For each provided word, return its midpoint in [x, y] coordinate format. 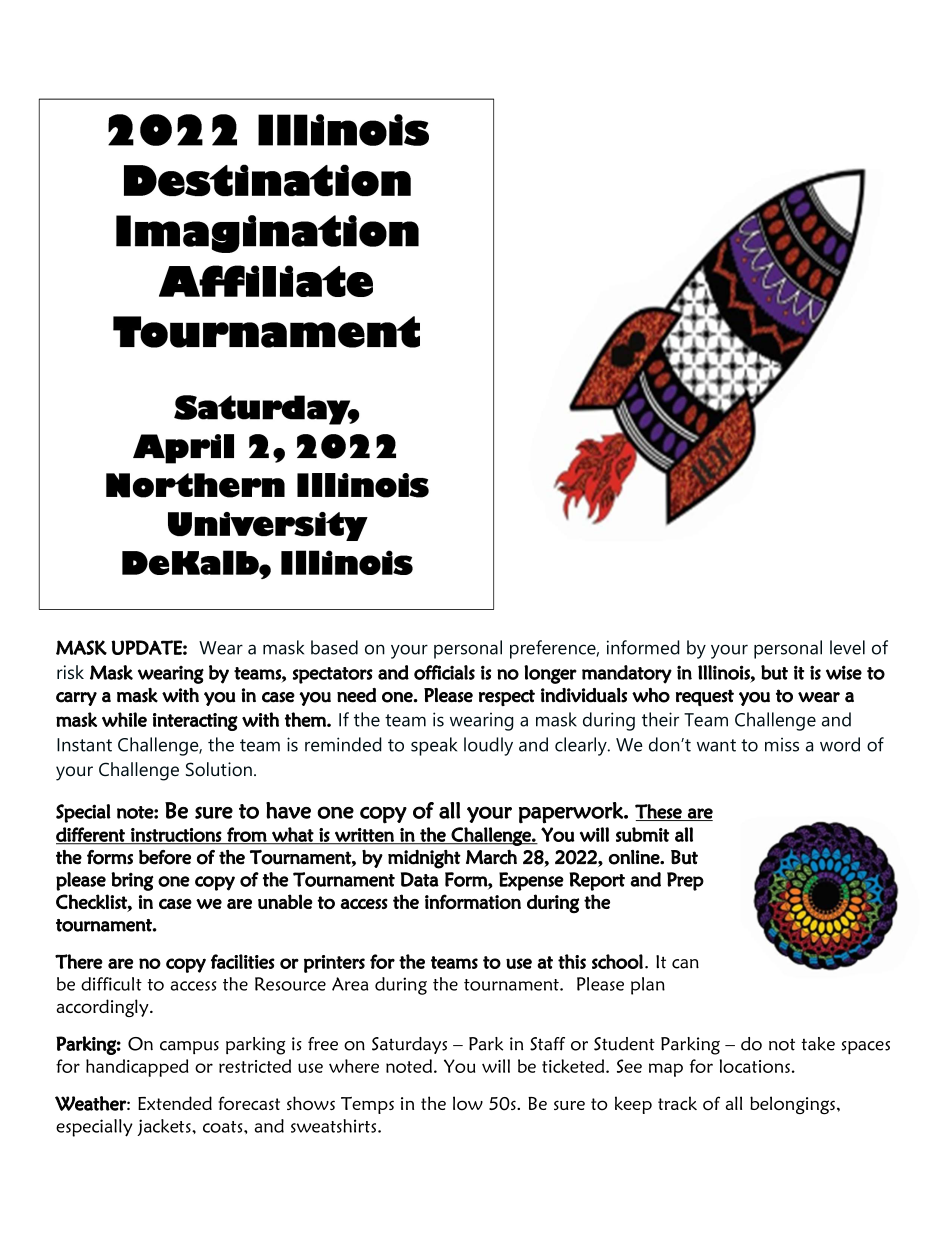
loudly [488, 746]
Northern [195, 485]
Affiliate [266, 281]
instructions [176, 836]
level [847, 647]
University [268, 526]
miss [782, 744]
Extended [175, 1103]
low [468, 1103]
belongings [792, 1105]
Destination [267, 180]
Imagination [267, 234]
